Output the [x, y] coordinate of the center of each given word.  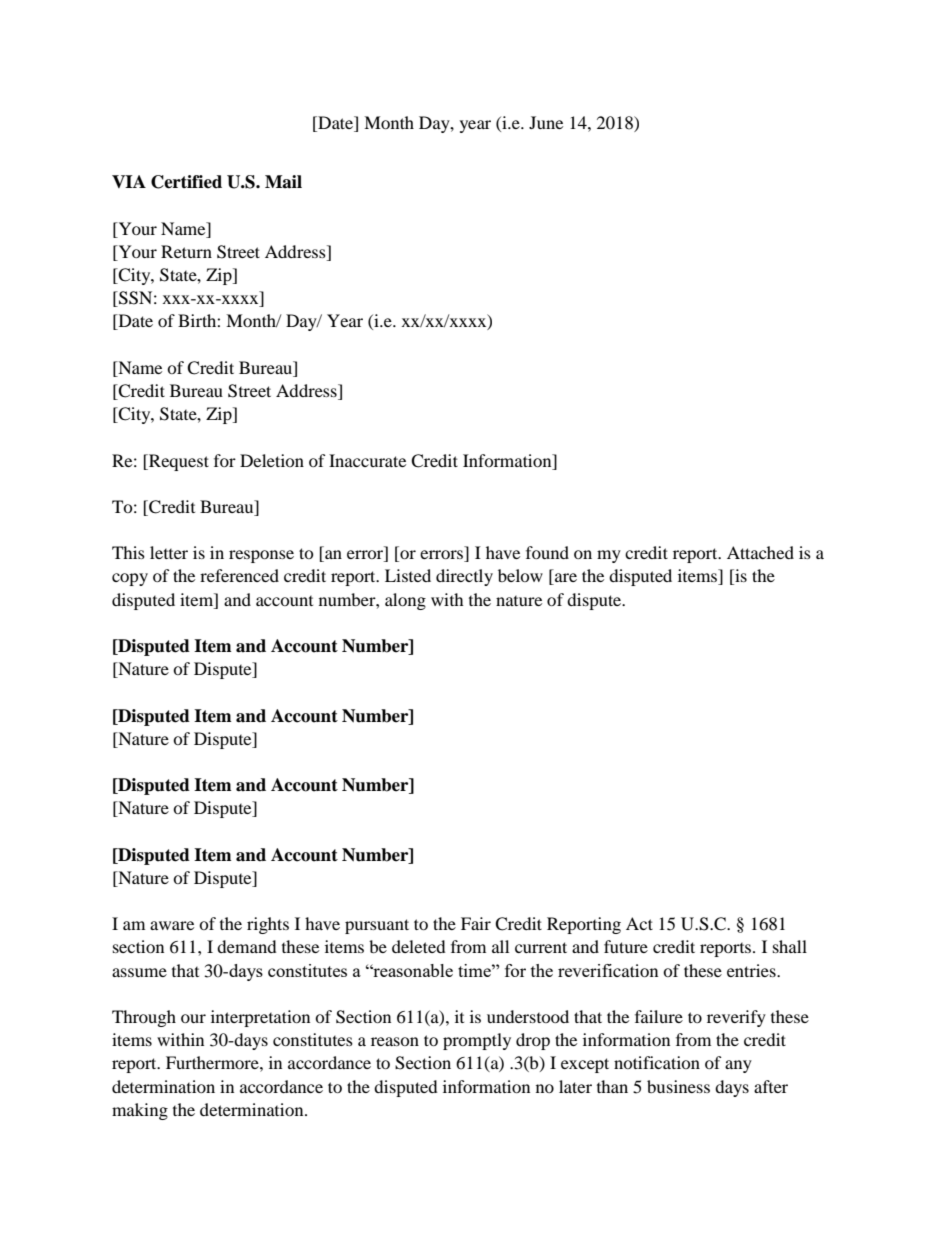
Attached [760, 552]
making [140, 1111]
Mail [283, 182]
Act [639, 923]
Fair [476, 923]
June [546, 122]
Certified [186, 182]
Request [178, 462]
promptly [477, 1041]
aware [172, 925]
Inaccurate [367, 460]
